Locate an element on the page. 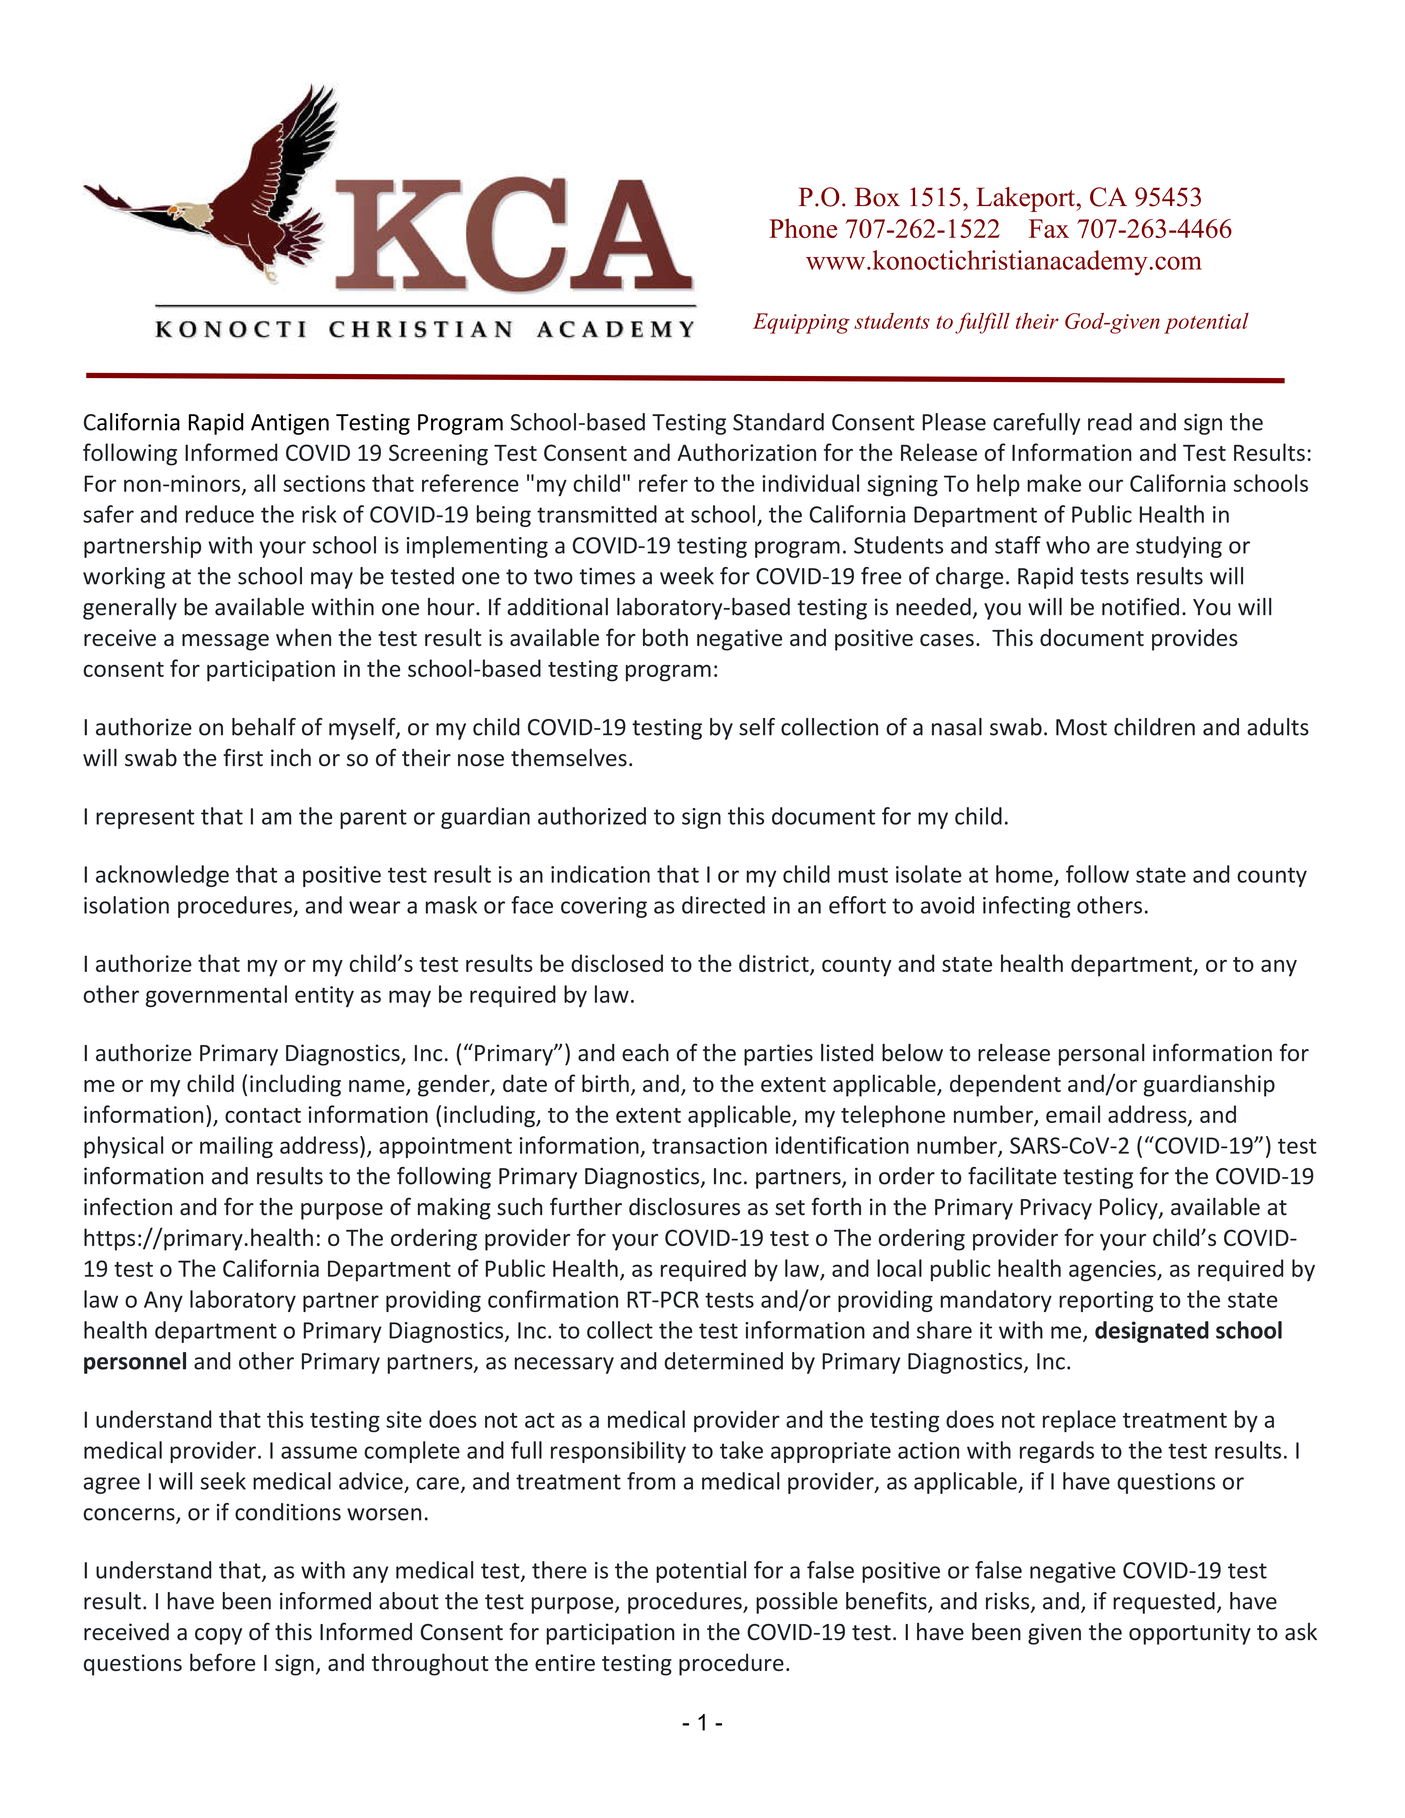  Fax is located at coordinates (1049, 228).
